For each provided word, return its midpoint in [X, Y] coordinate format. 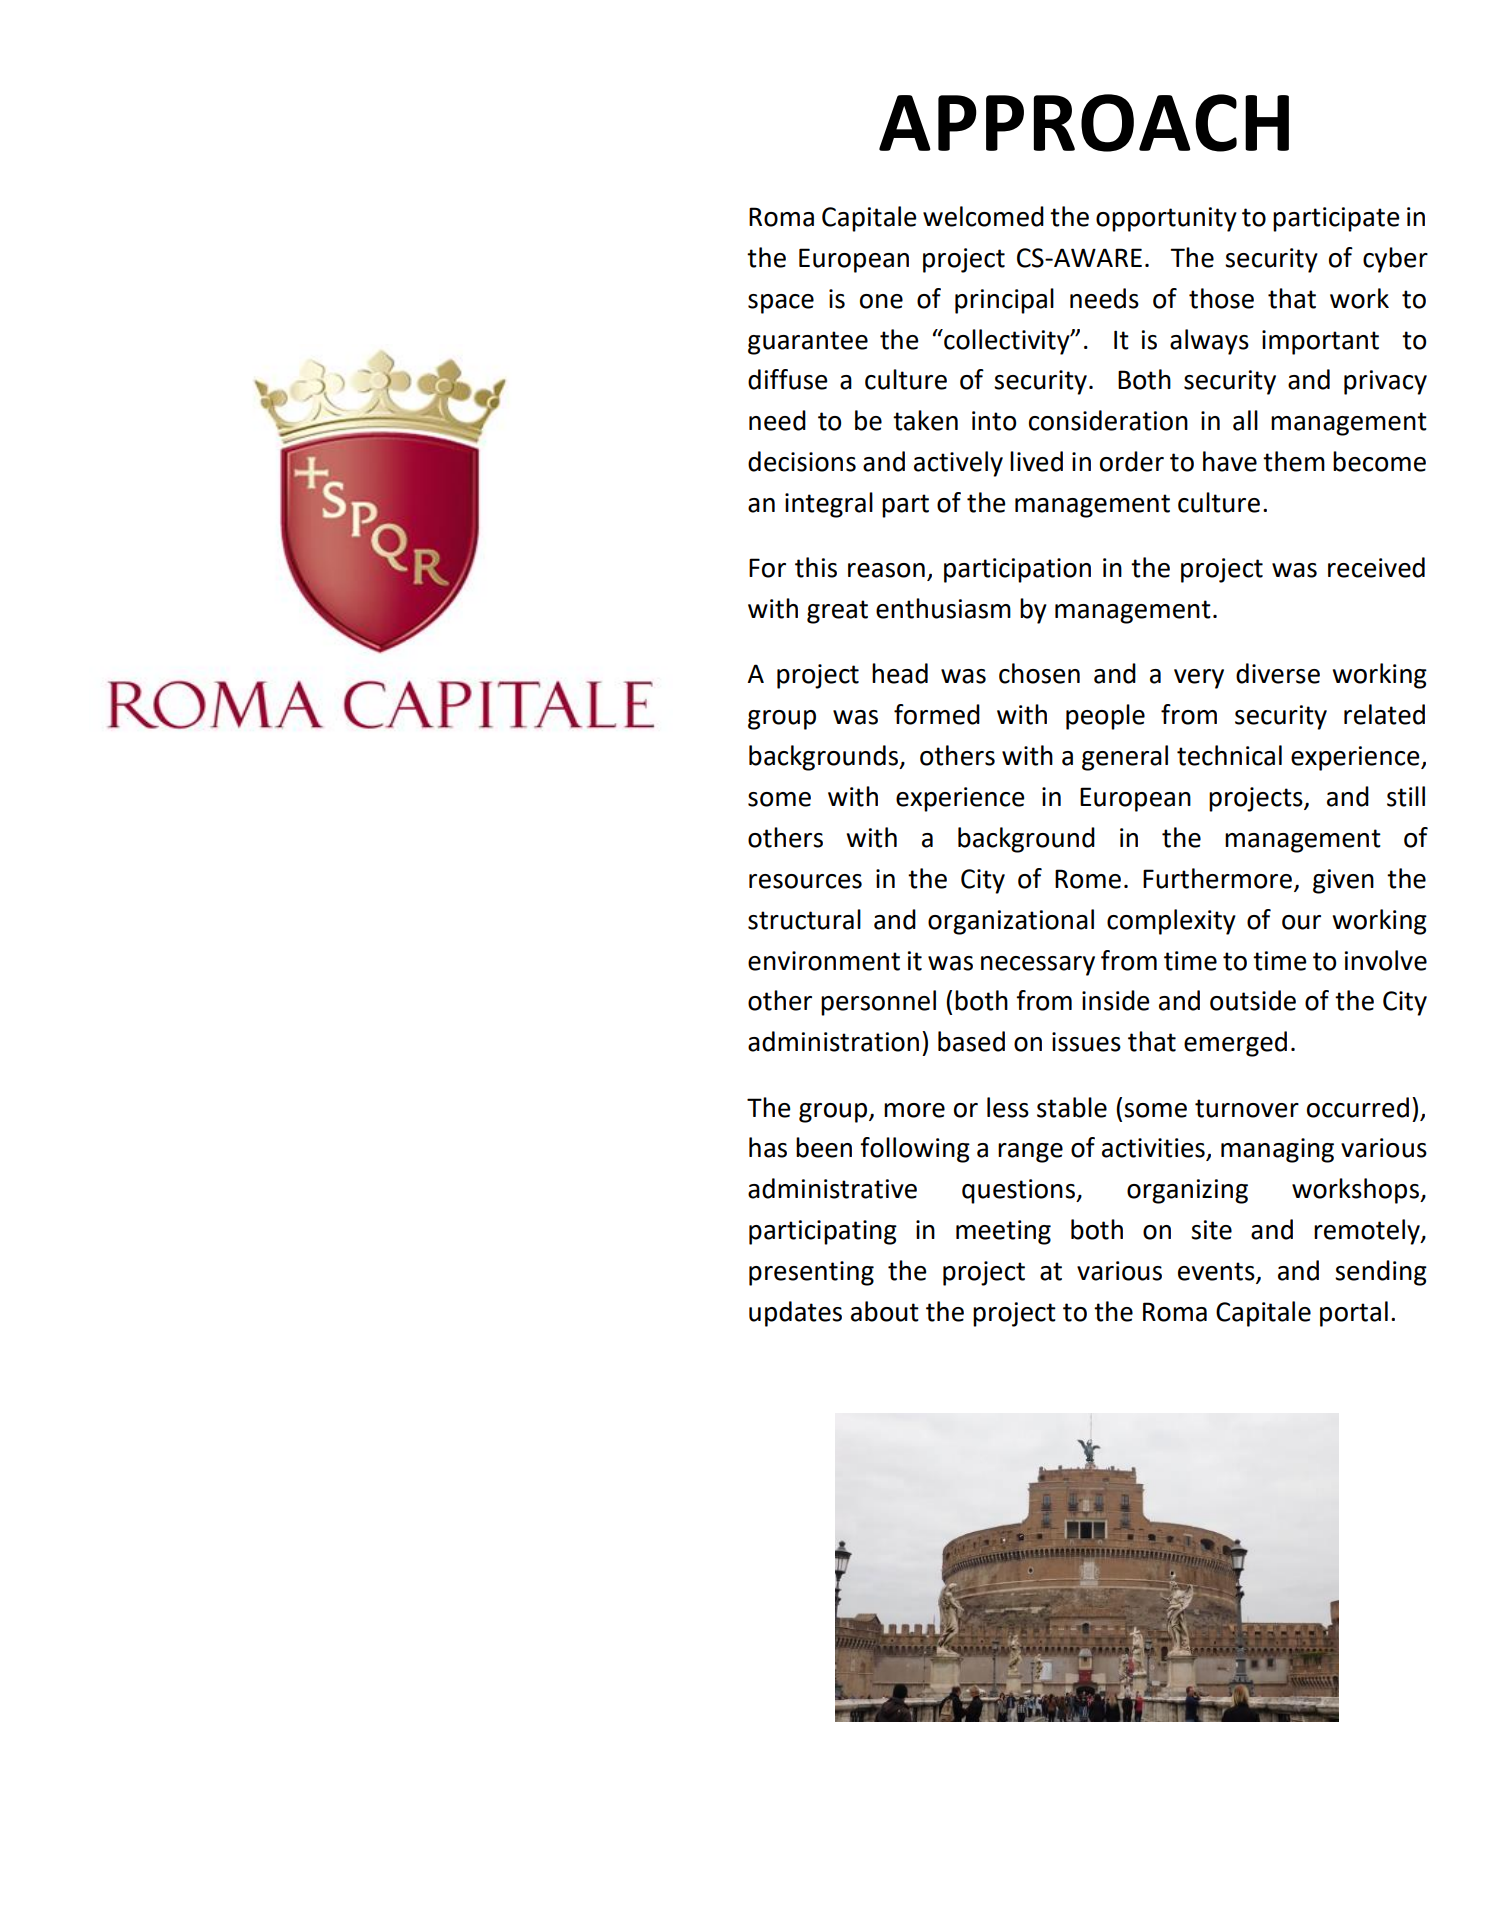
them [1294, 461]
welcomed [983, 216]
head [900, 673]
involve [1386, 960]
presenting [811, 1273]
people [1105, 717]
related [1384, 714]
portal [1354, 1314]
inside [1116, 1000]
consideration [1108, 420]
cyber [1395, 260]
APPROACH [1084, 123]
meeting [1003, 1232]
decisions [802, 461]
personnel [878, 1003]
